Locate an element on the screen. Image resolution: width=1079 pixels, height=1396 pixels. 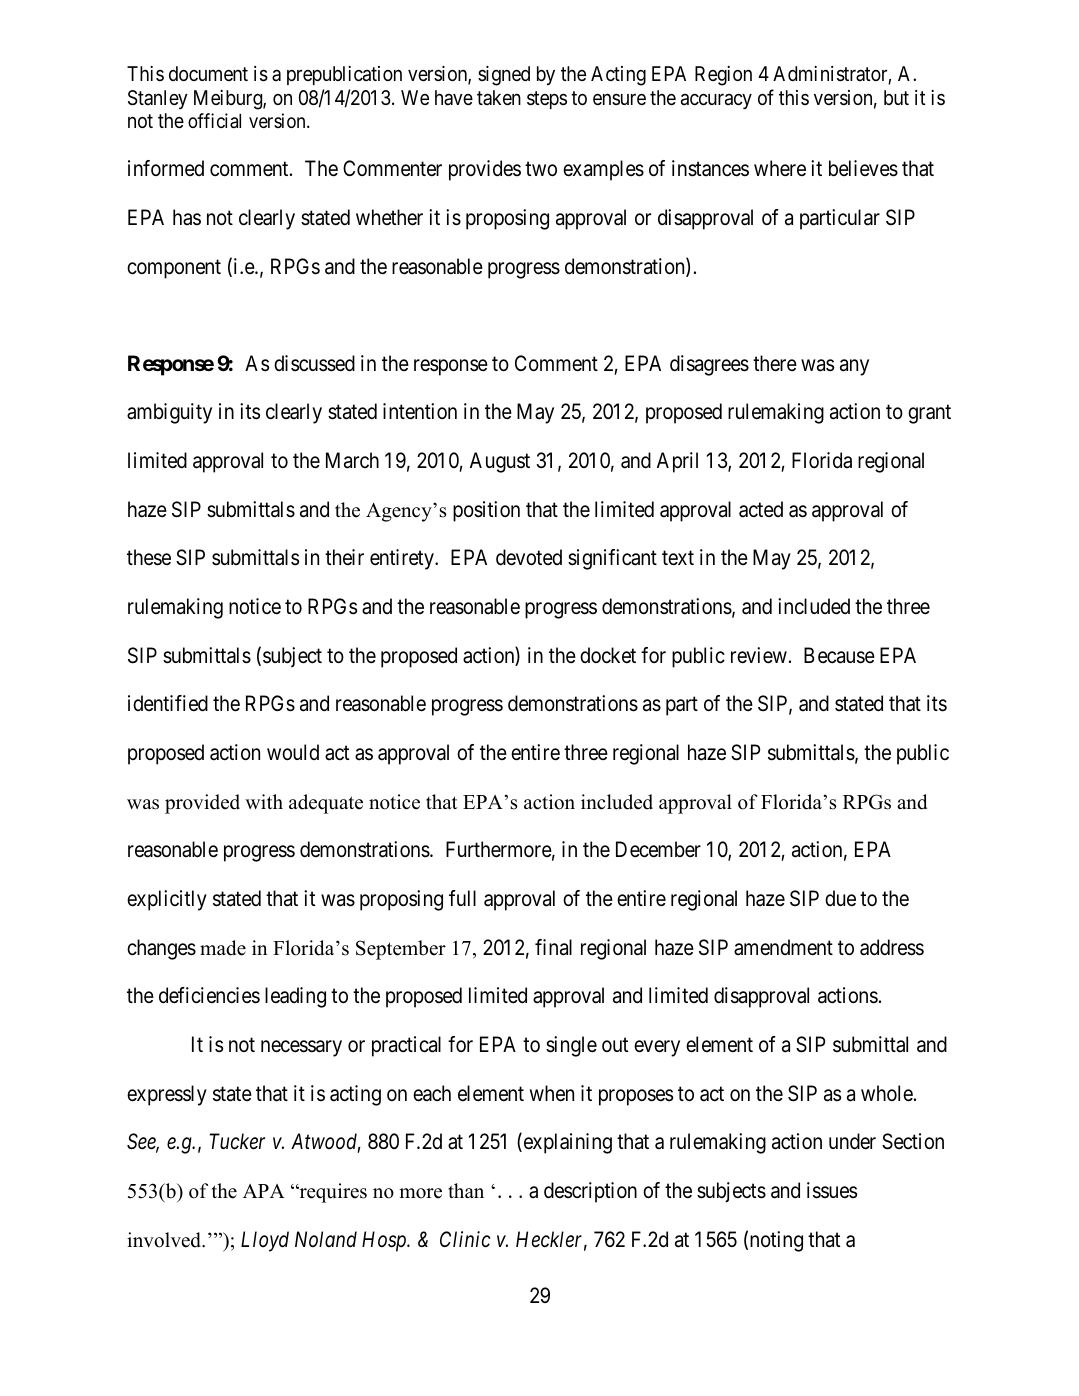
steps is located at coordinates (547, 100).
